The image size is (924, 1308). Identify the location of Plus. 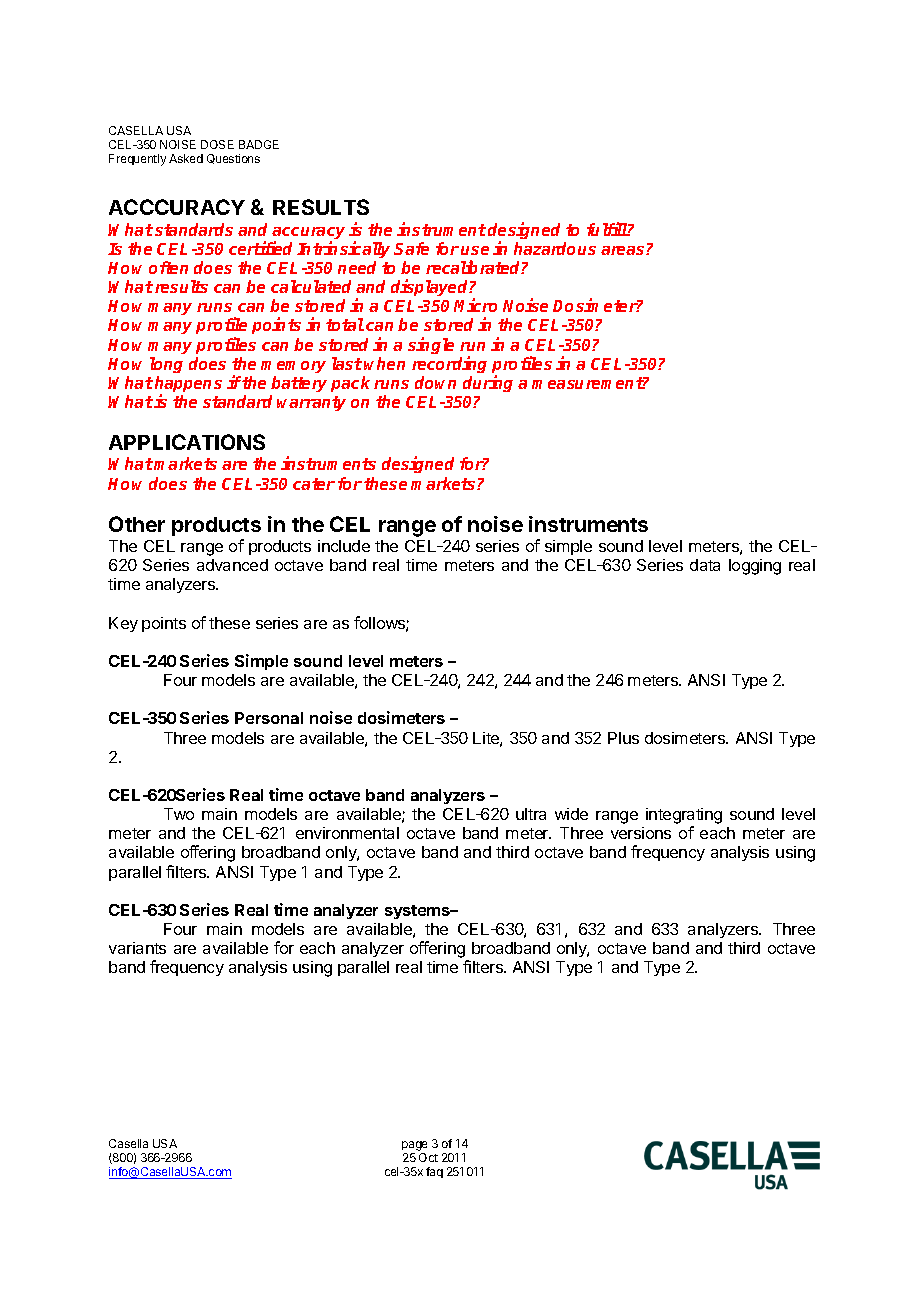
(623, 738).
